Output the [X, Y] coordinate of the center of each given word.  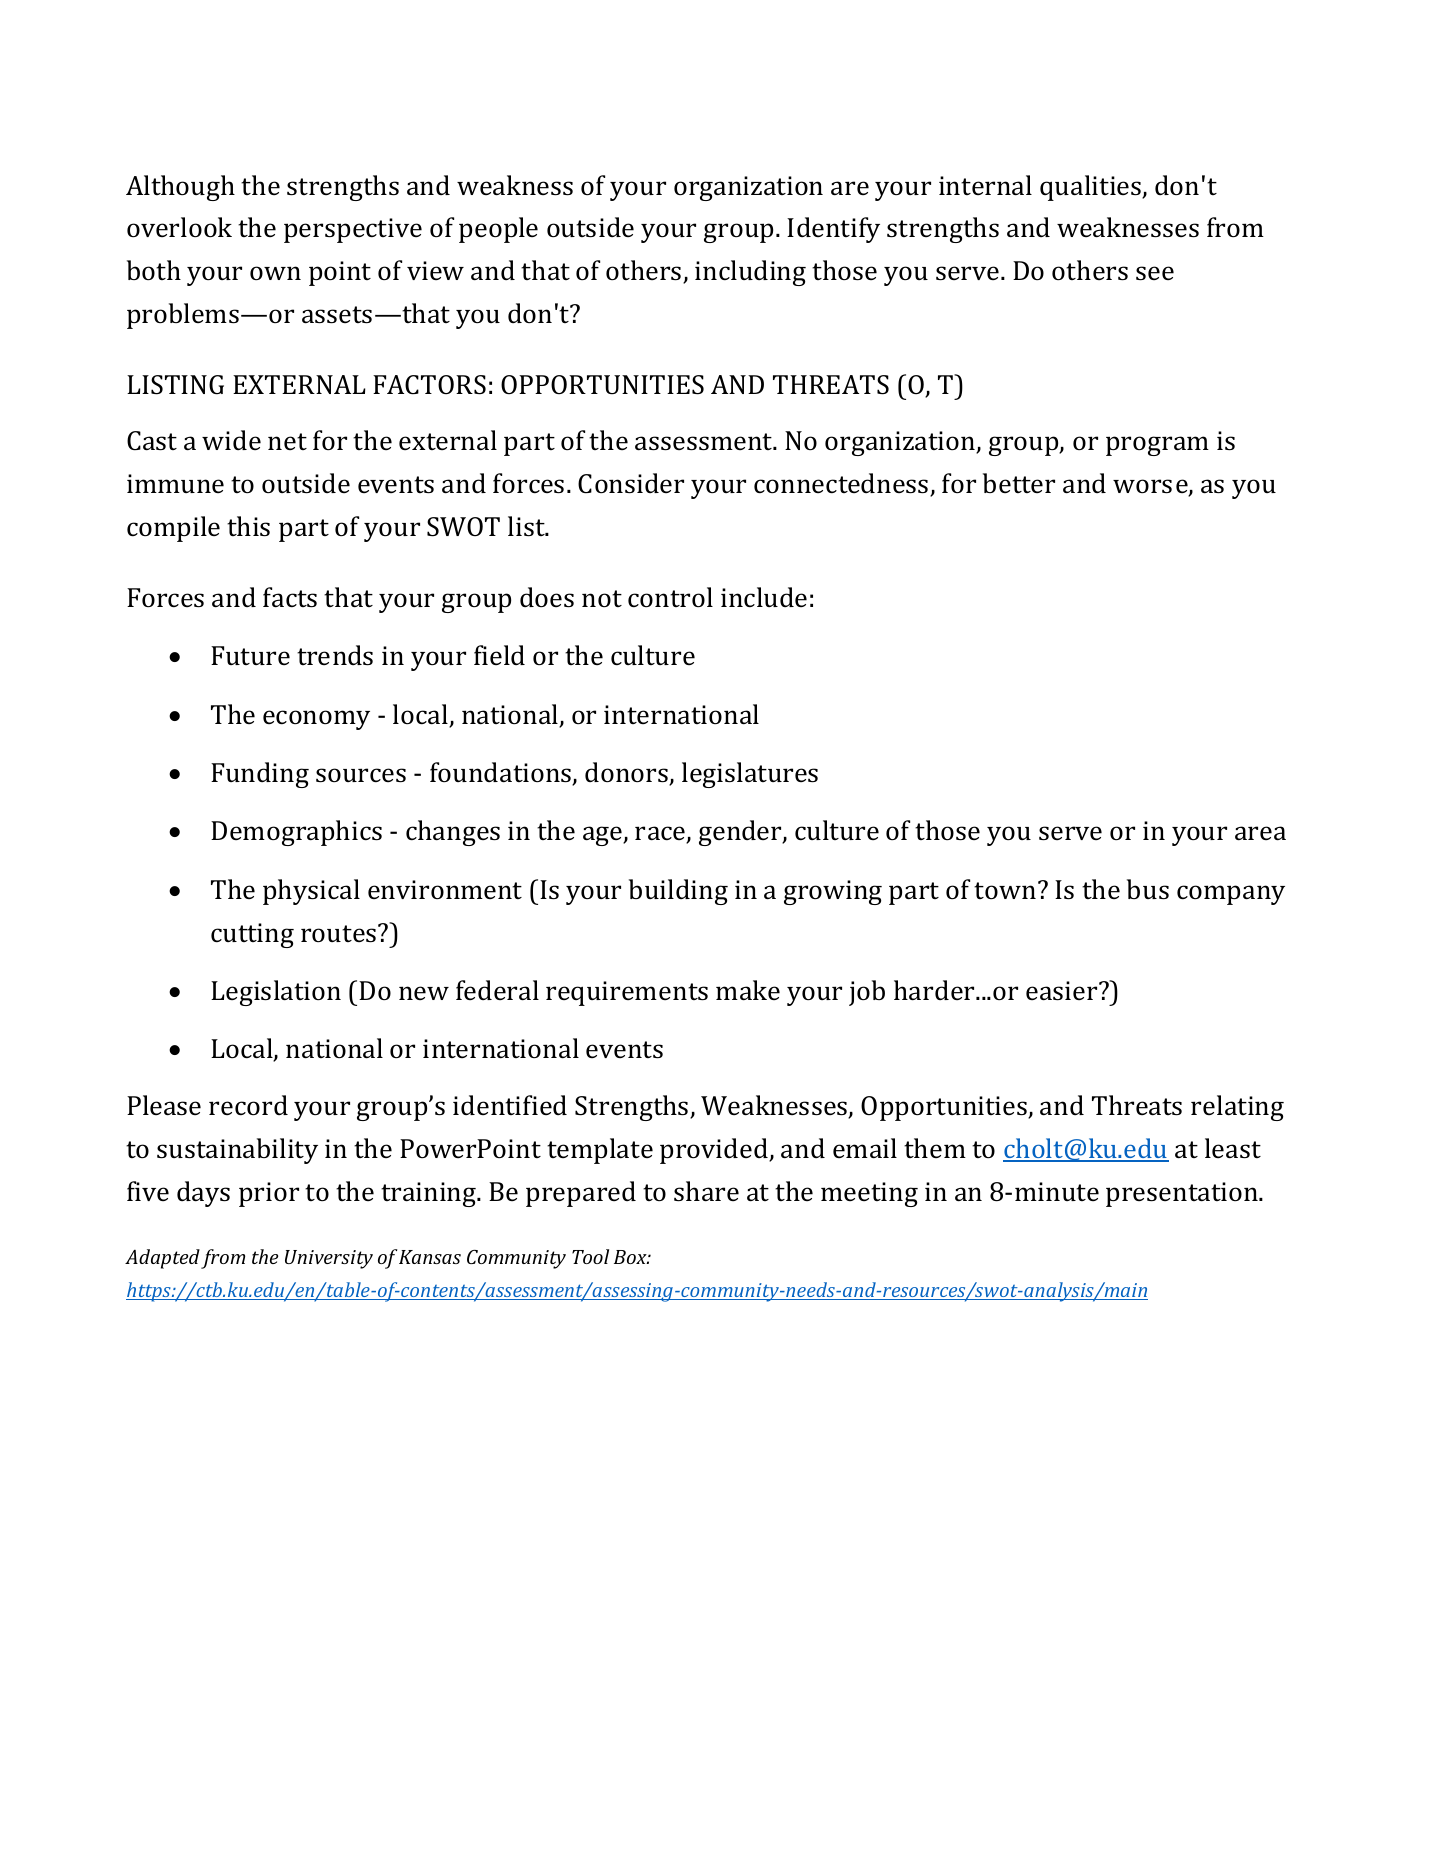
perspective [353, 230]
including [750, 273]
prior [269, 1194]
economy [316, 720]
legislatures [750, 775]
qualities [1092, 188]
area [1260, 833]
